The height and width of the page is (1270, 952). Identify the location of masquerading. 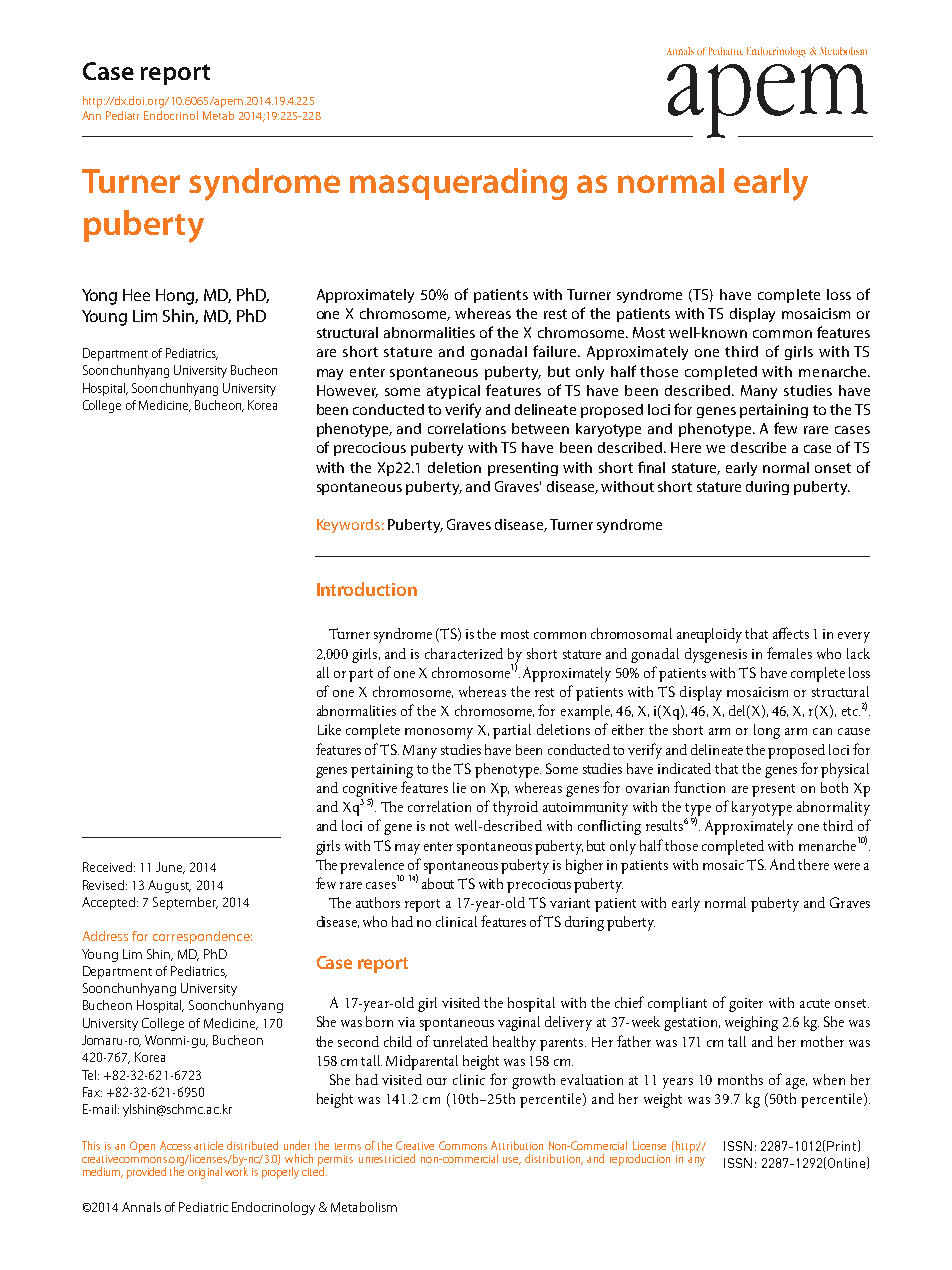
(458, 184).
